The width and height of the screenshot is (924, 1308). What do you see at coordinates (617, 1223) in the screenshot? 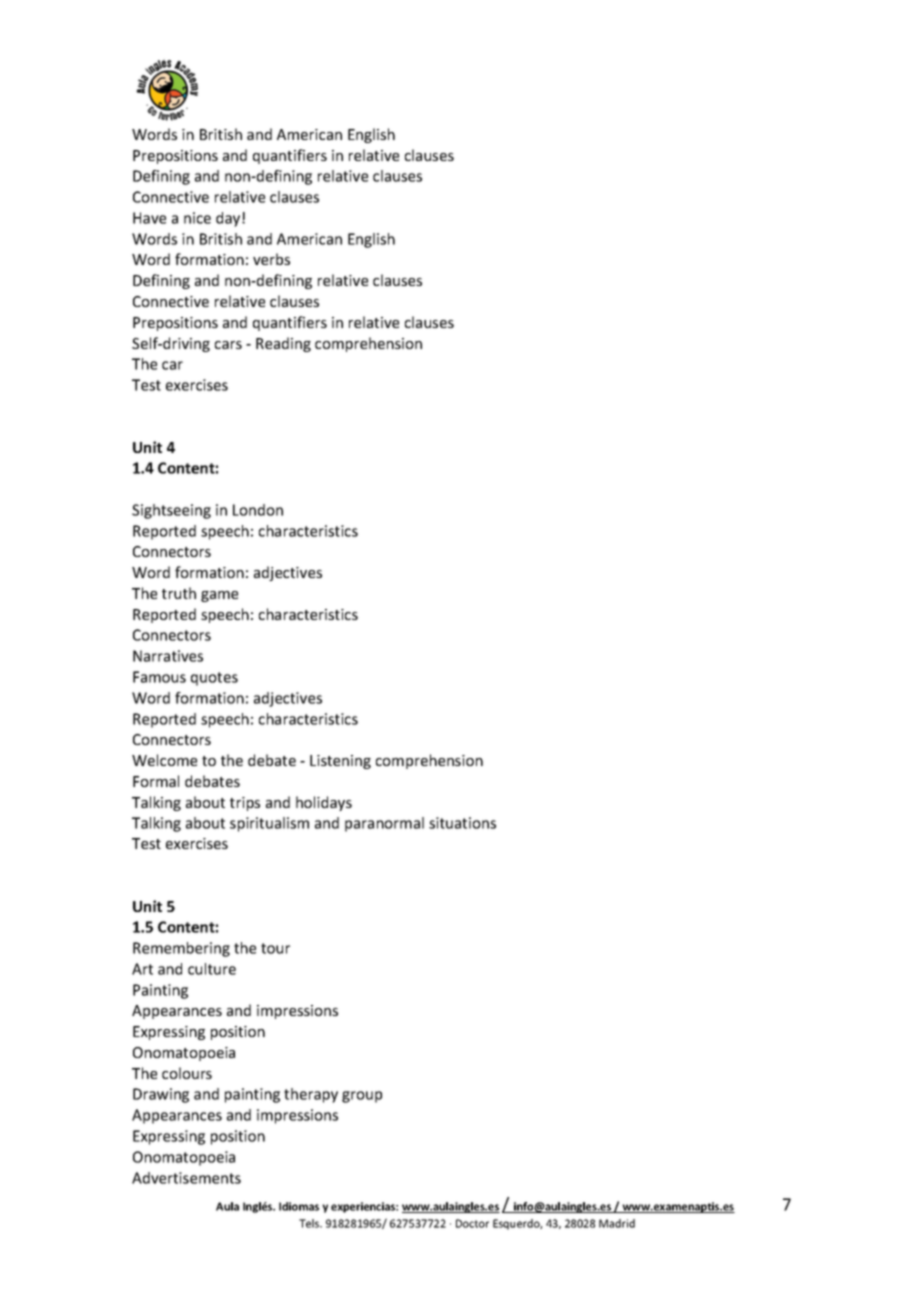
I see `Madrid` at bounding box center [617, 1223].
